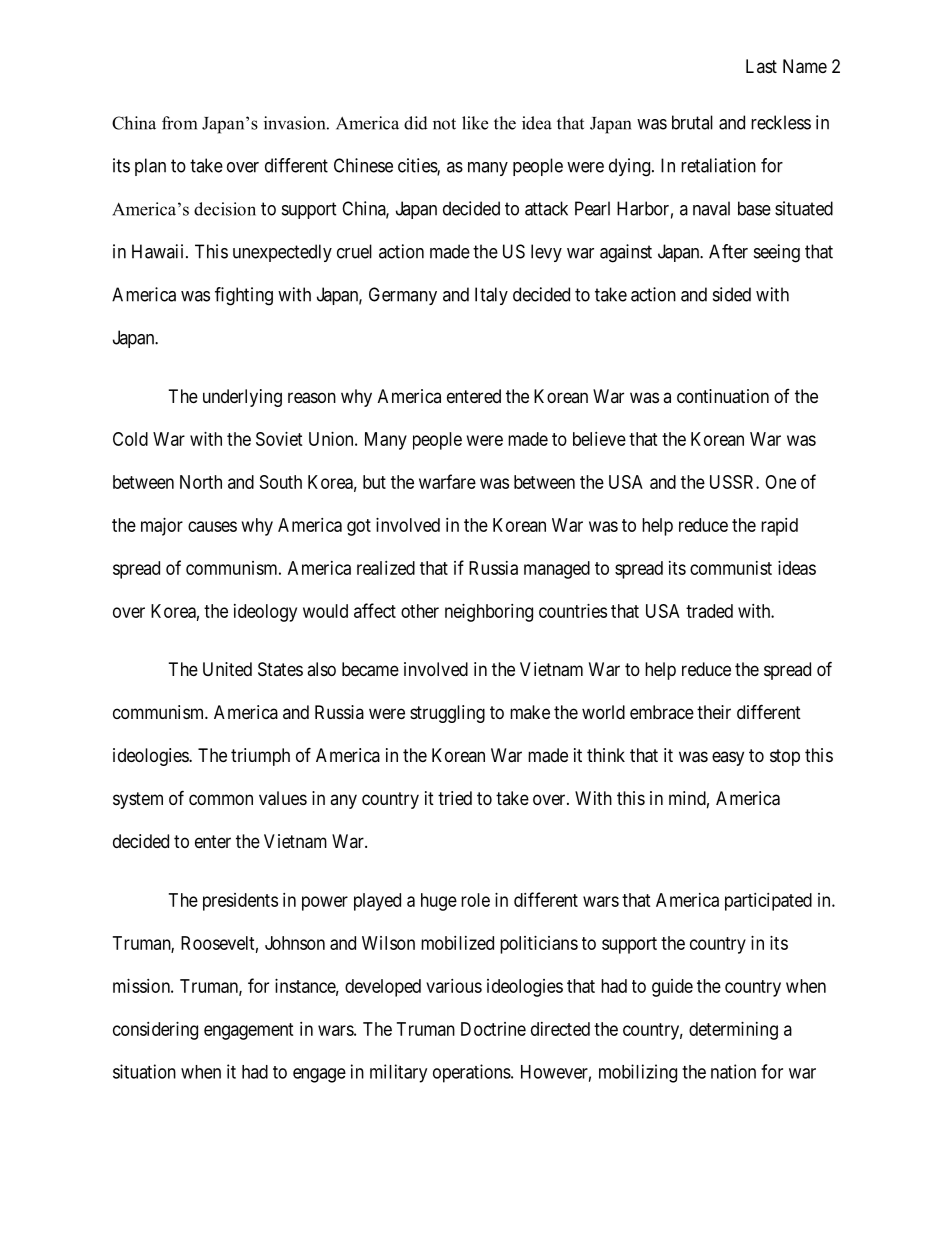 The height and width of the screenshot is (1233, 952). Describe the element at coordinates (733, 1031) in the screenshot. I see `determining` at that location.
